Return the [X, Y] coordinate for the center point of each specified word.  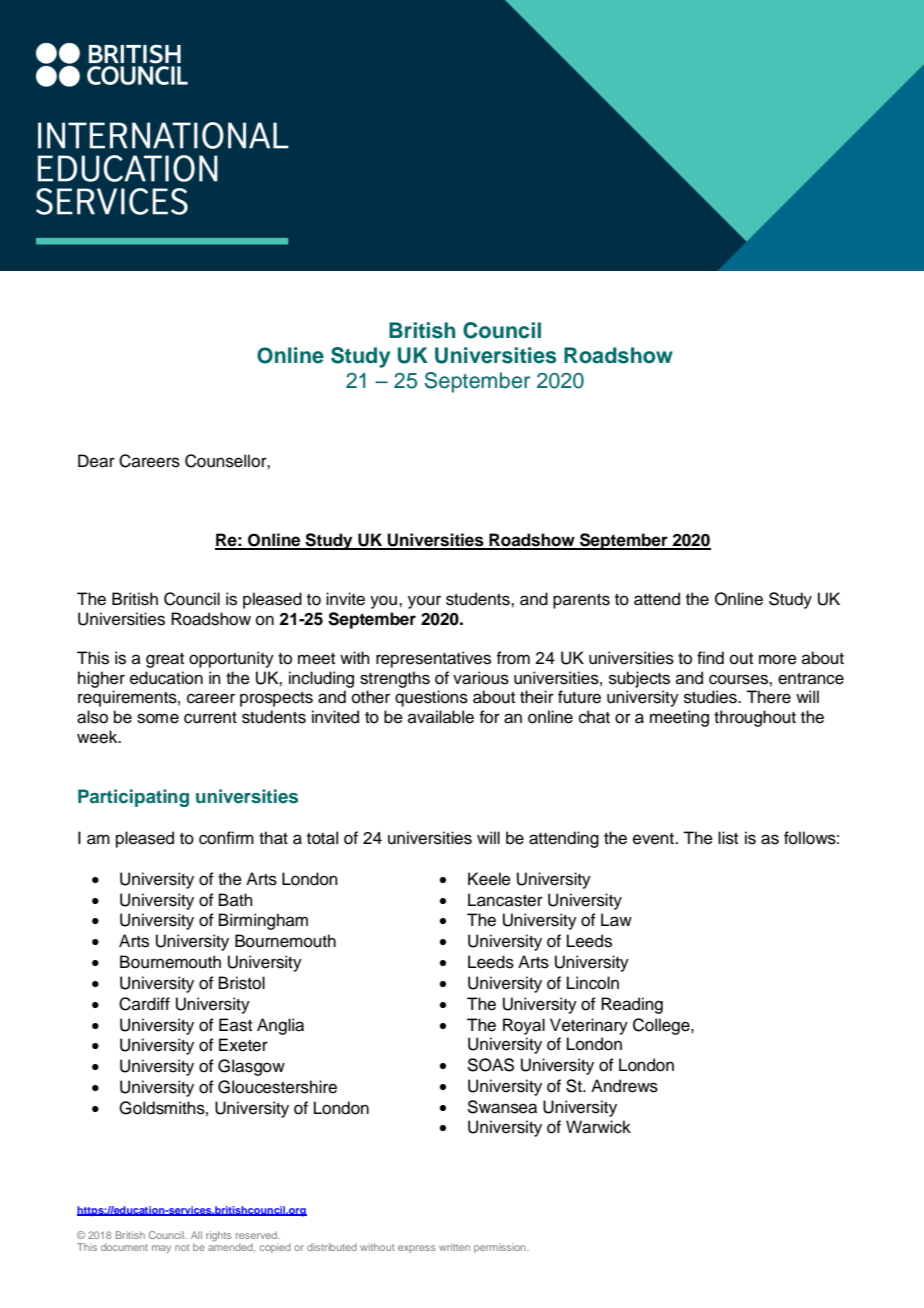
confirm [226, 838]
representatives [433, 659]
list [728, 838]
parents [581, 601]
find [710, 658]
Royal [524, 1026]
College [662, 1026]
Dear [96, 461]
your [424, 602]
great [165, 660]
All [196, 1235]
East [235, 1025]
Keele [489, 879]
